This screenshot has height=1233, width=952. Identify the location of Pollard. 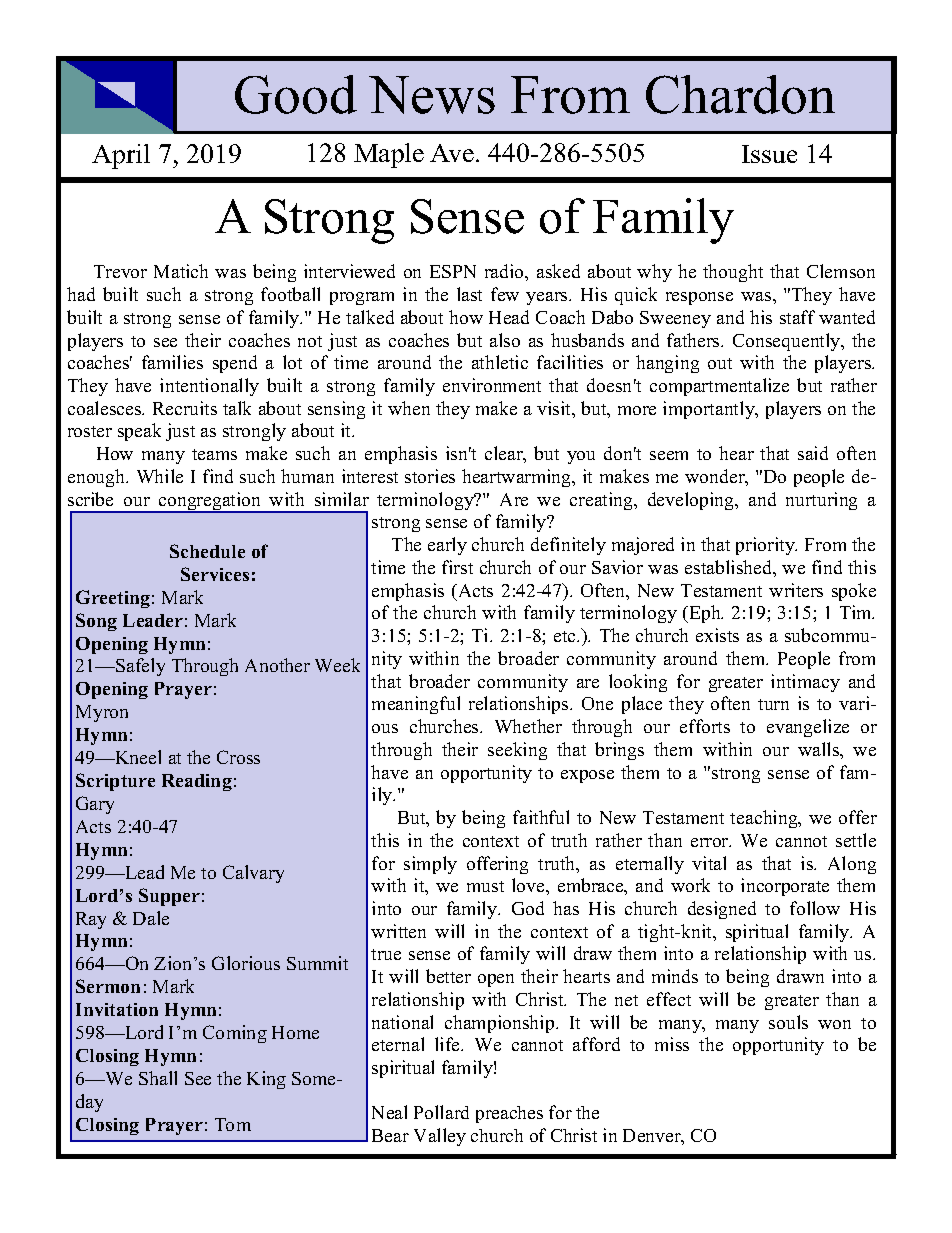
(441, 1112).
